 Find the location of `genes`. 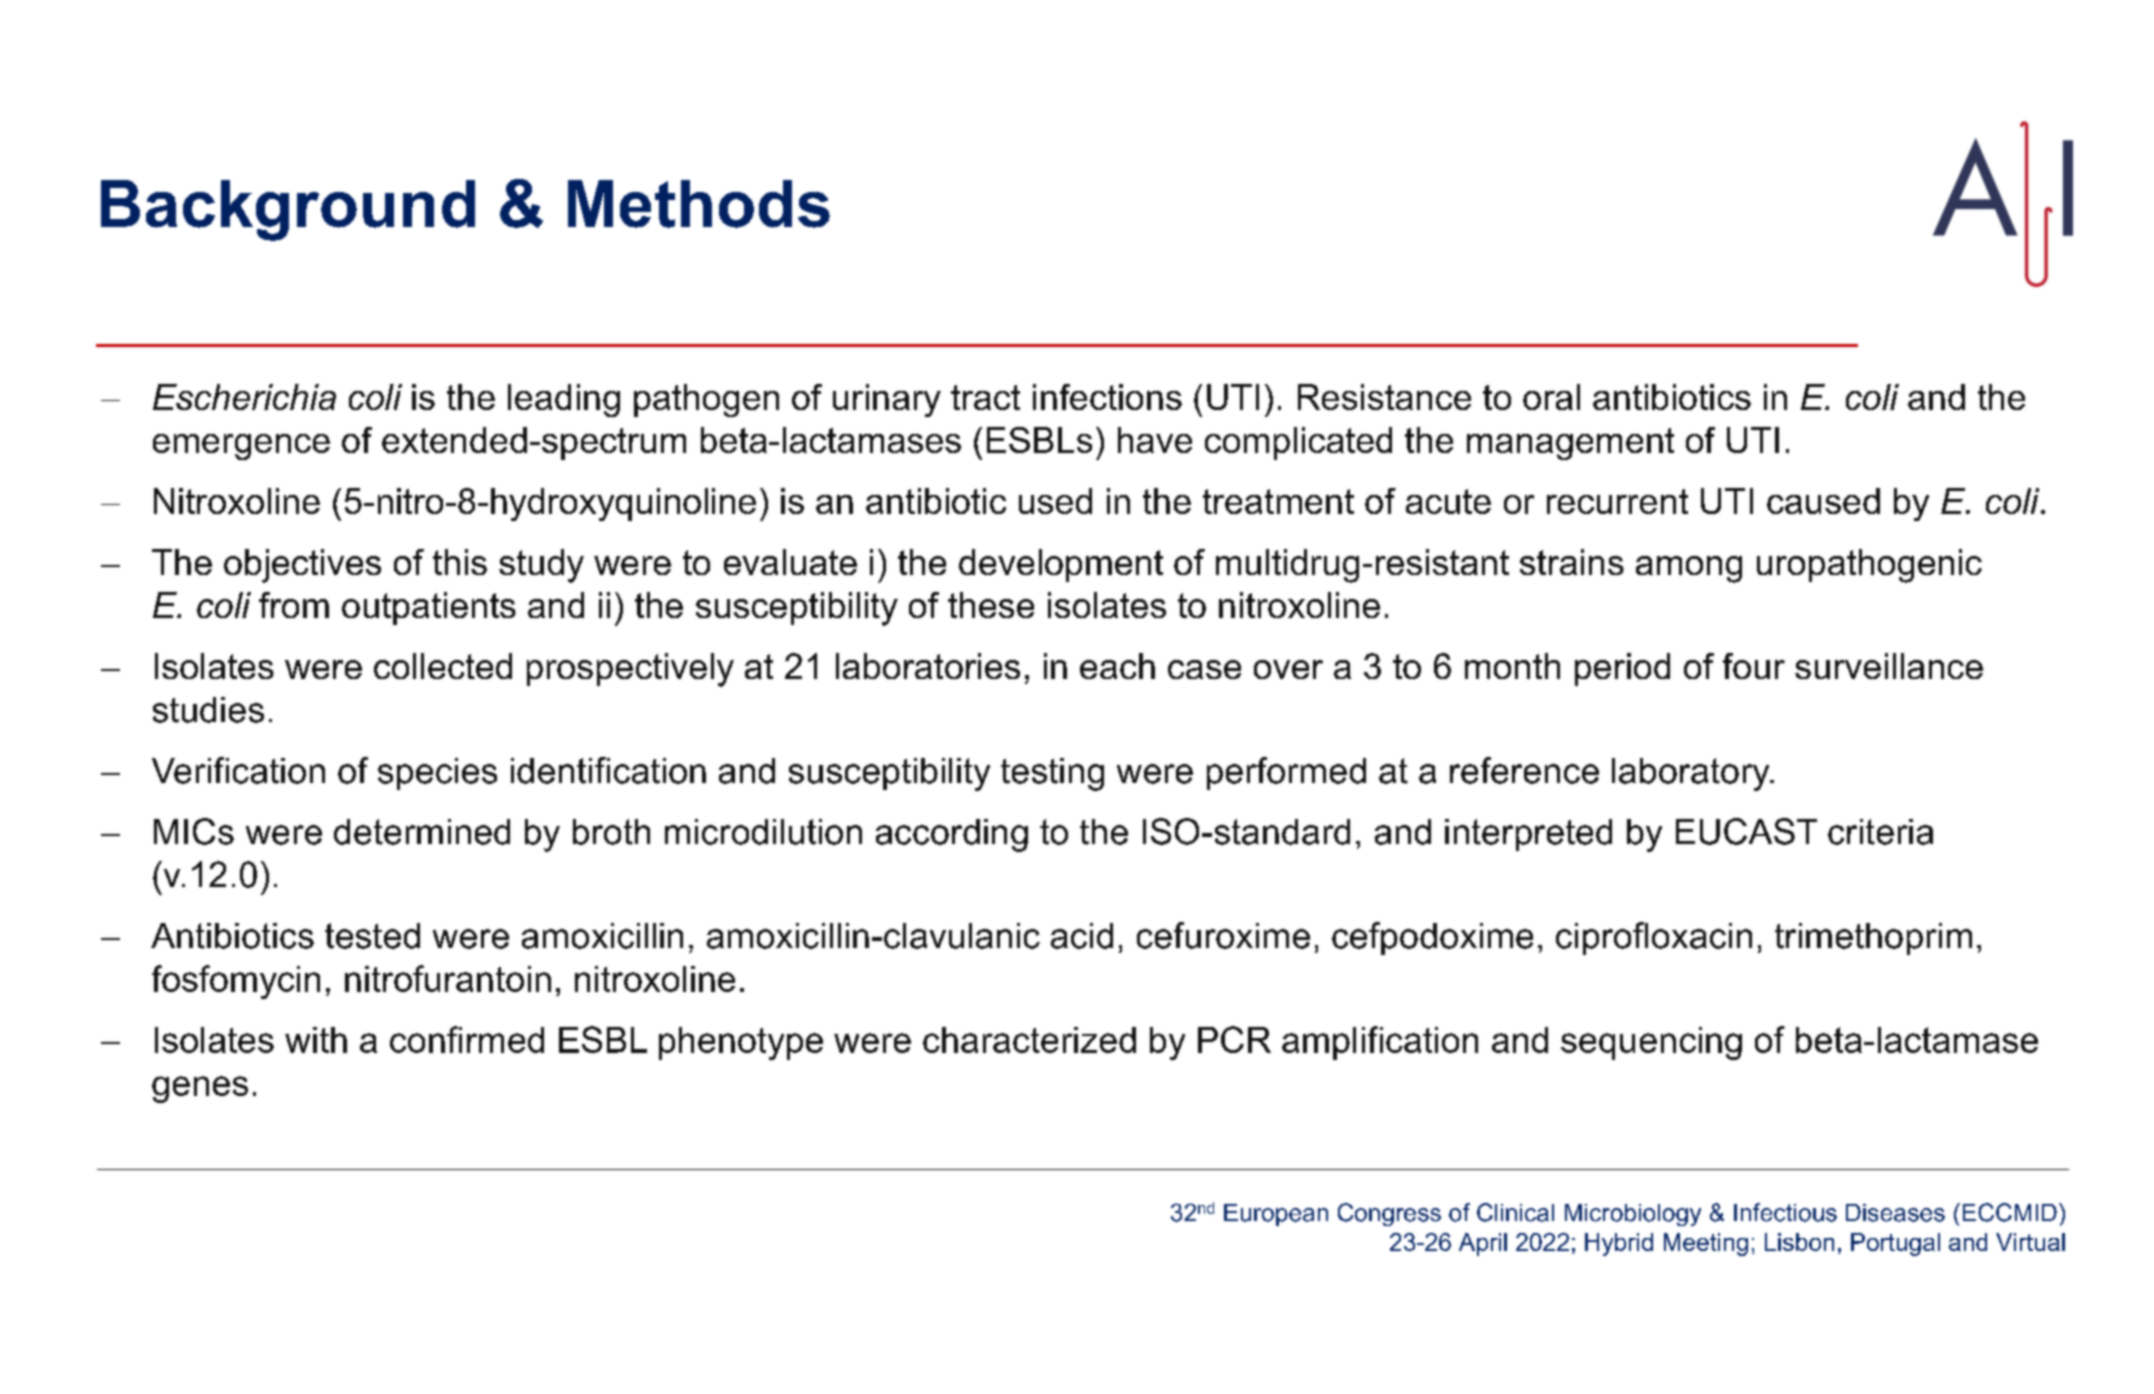

genes is located at coordinates (200, 1089).
